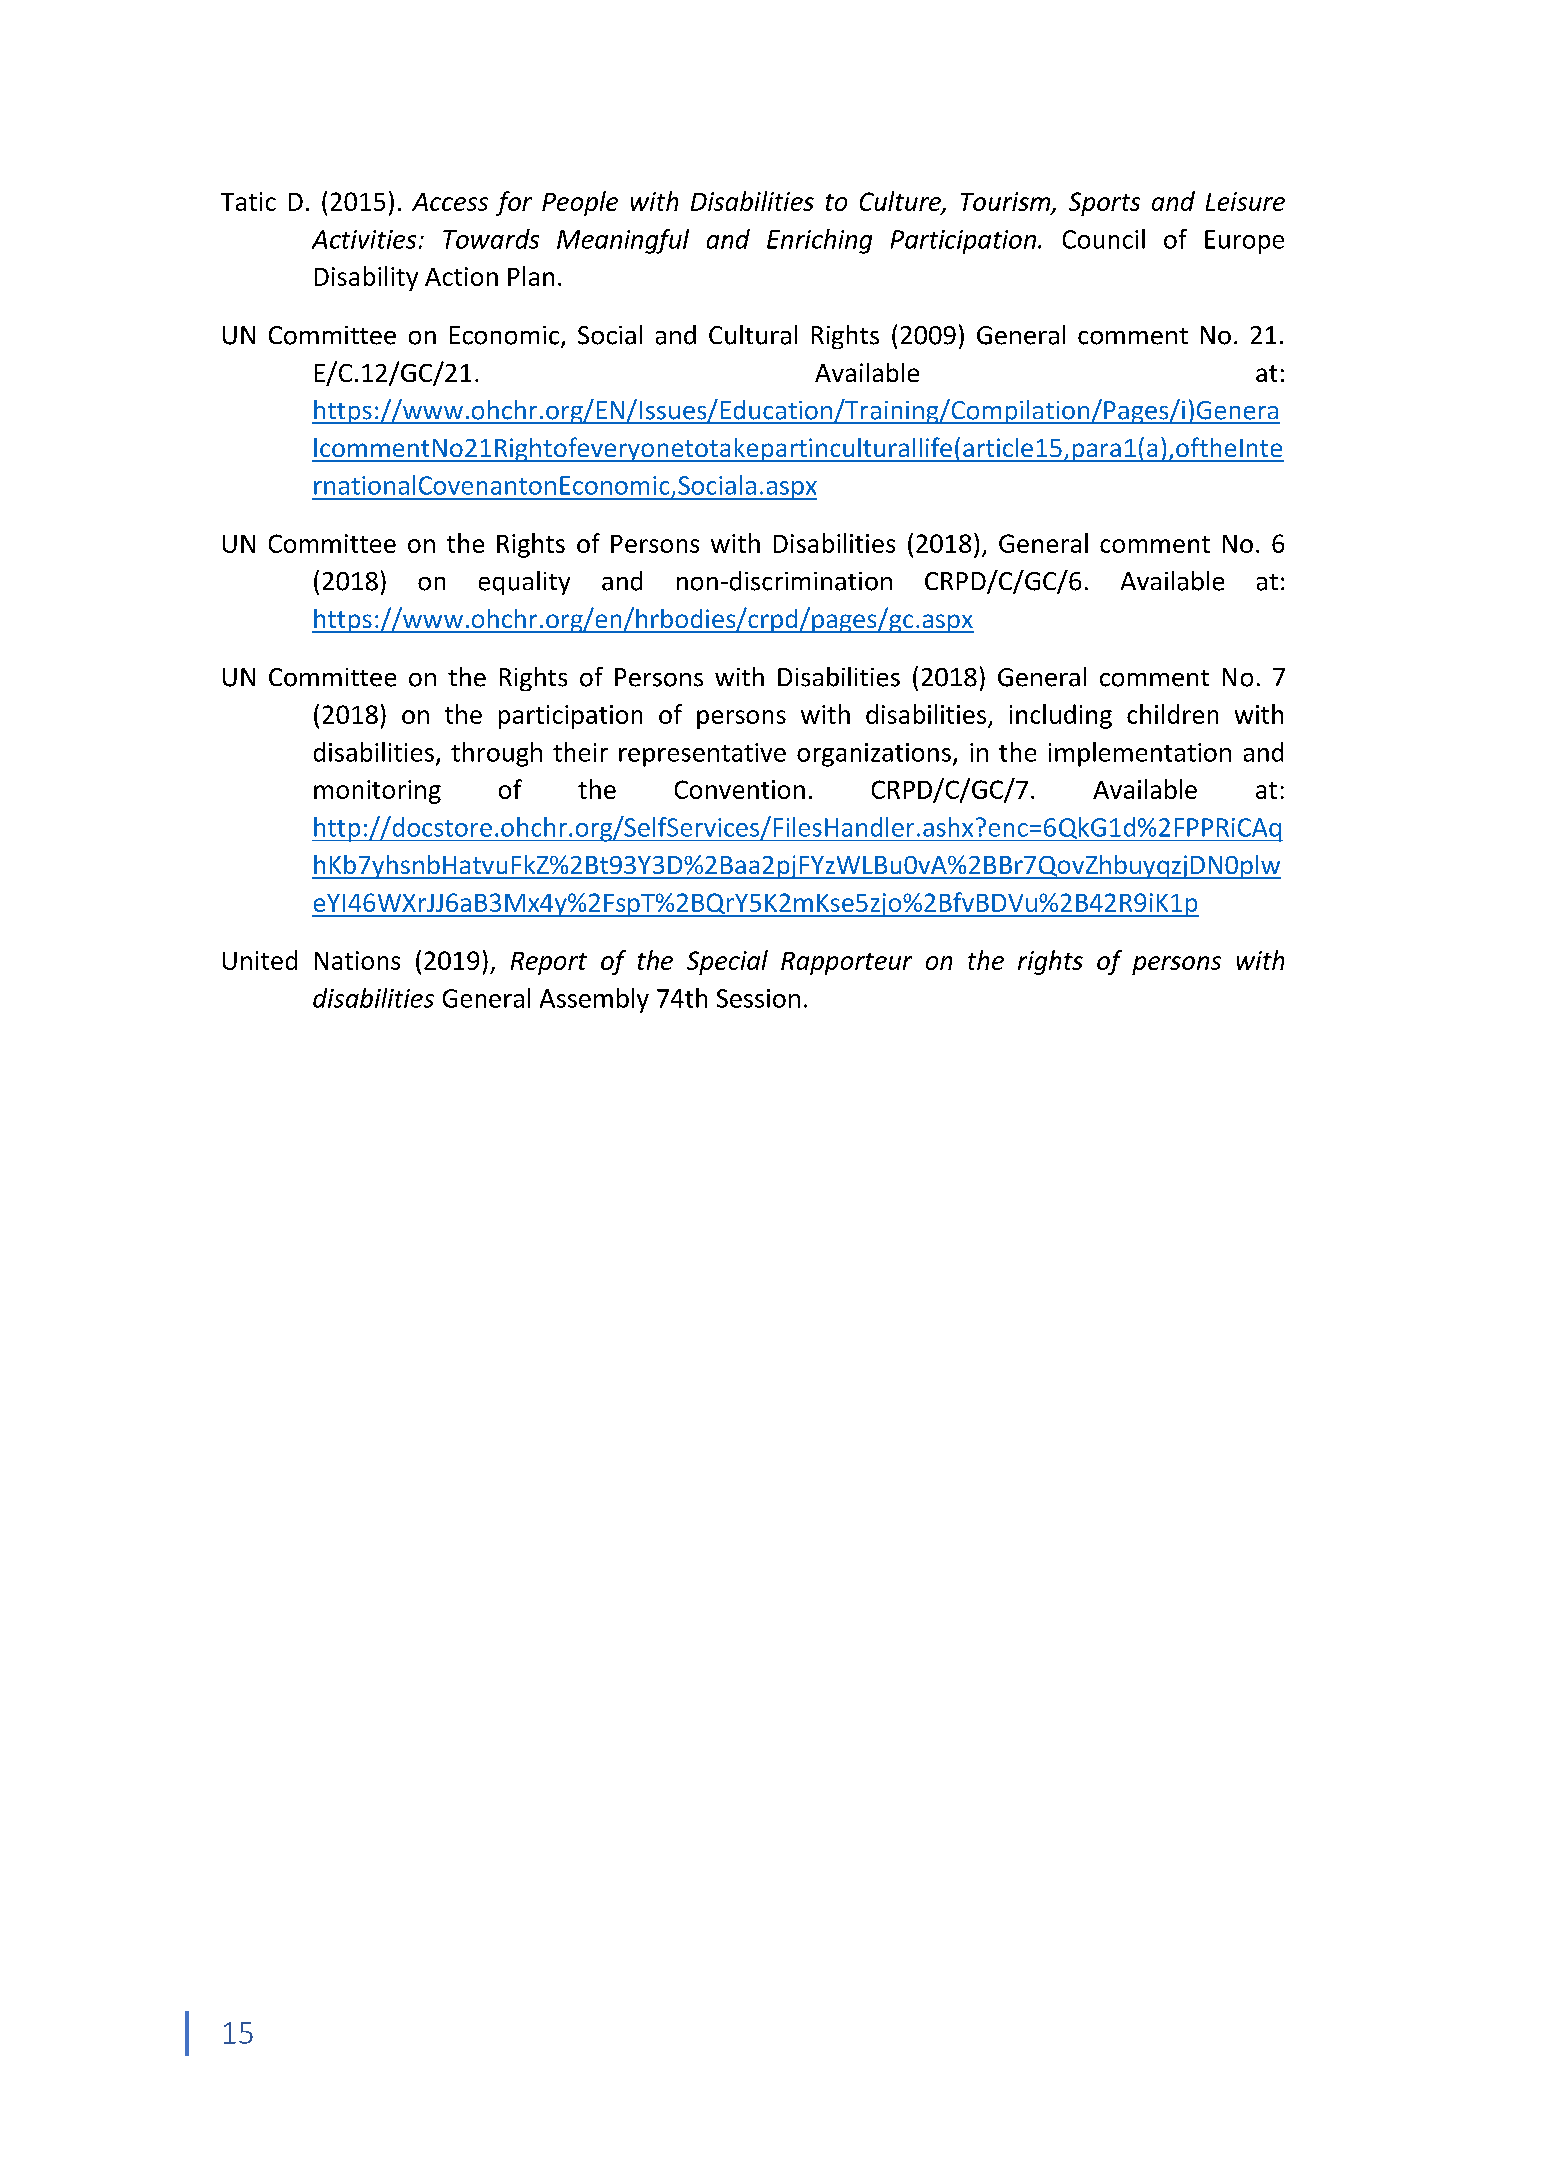  Describe the element at coordinates (758, 998) in the image. I see `Session` at that location.
